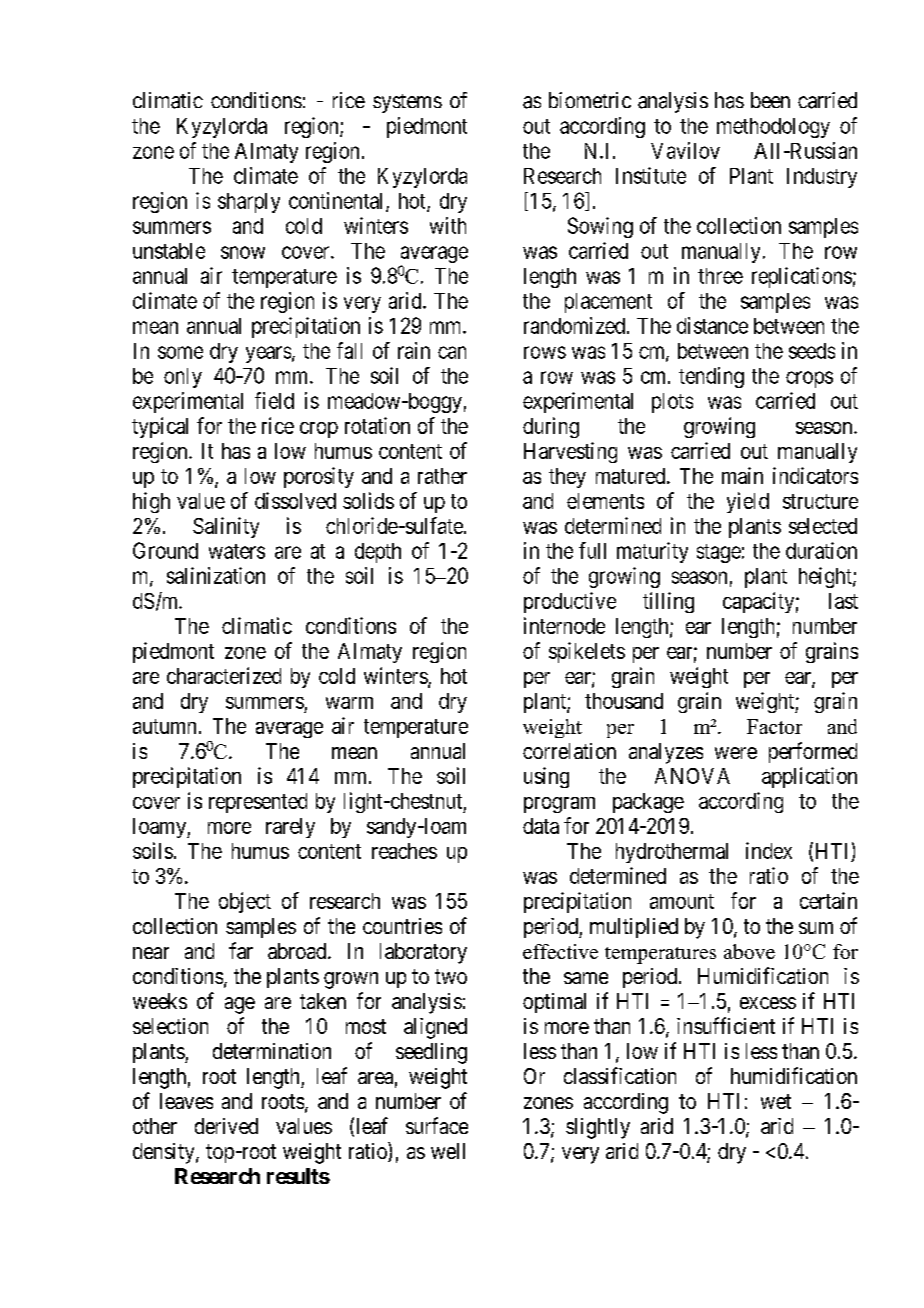  Describe the element at coordinates (560, 951) in the screenshot. I see `effective` at that location.
